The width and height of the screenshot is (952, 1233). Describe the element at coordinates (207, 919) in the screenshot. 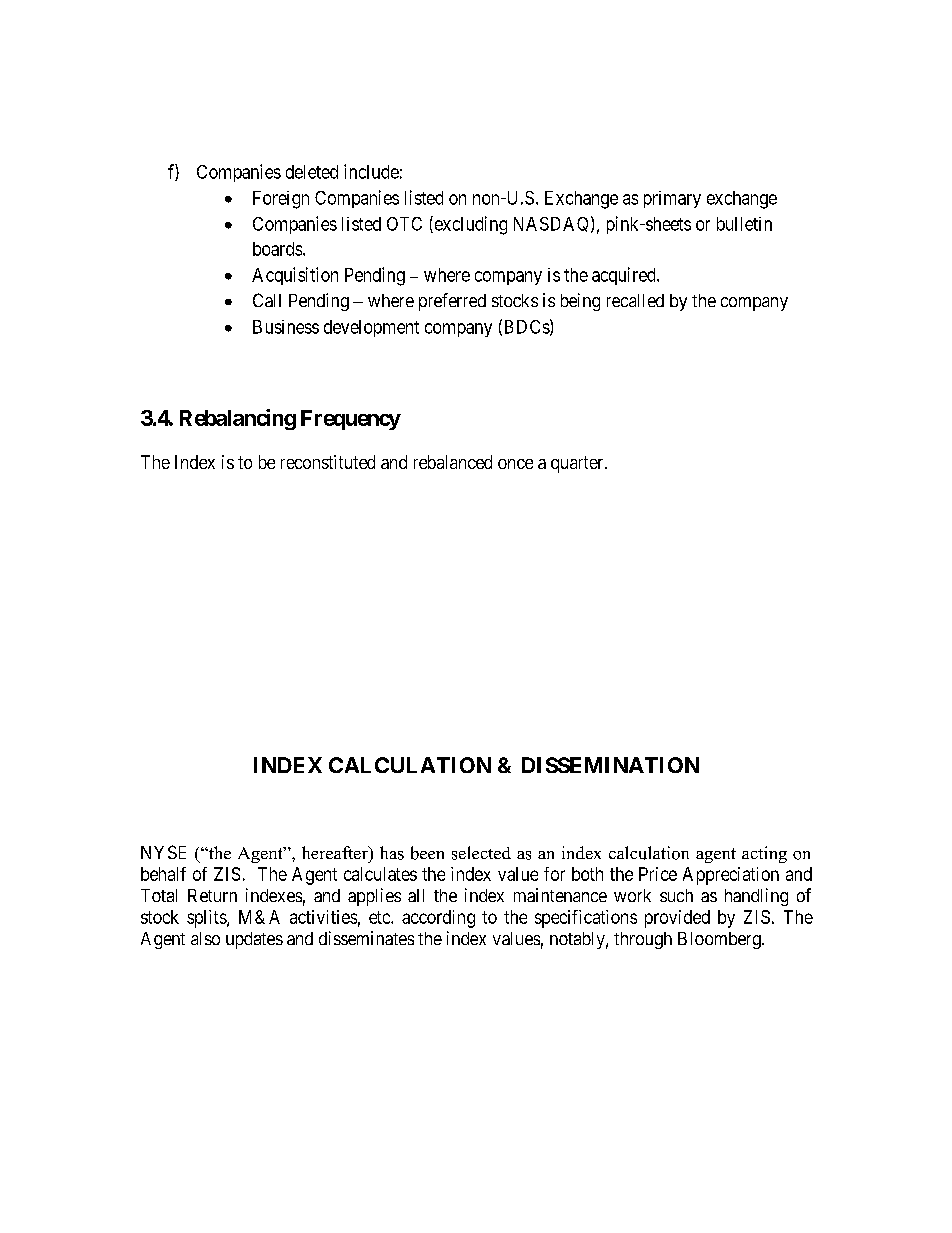

I see `splits` at that location.
